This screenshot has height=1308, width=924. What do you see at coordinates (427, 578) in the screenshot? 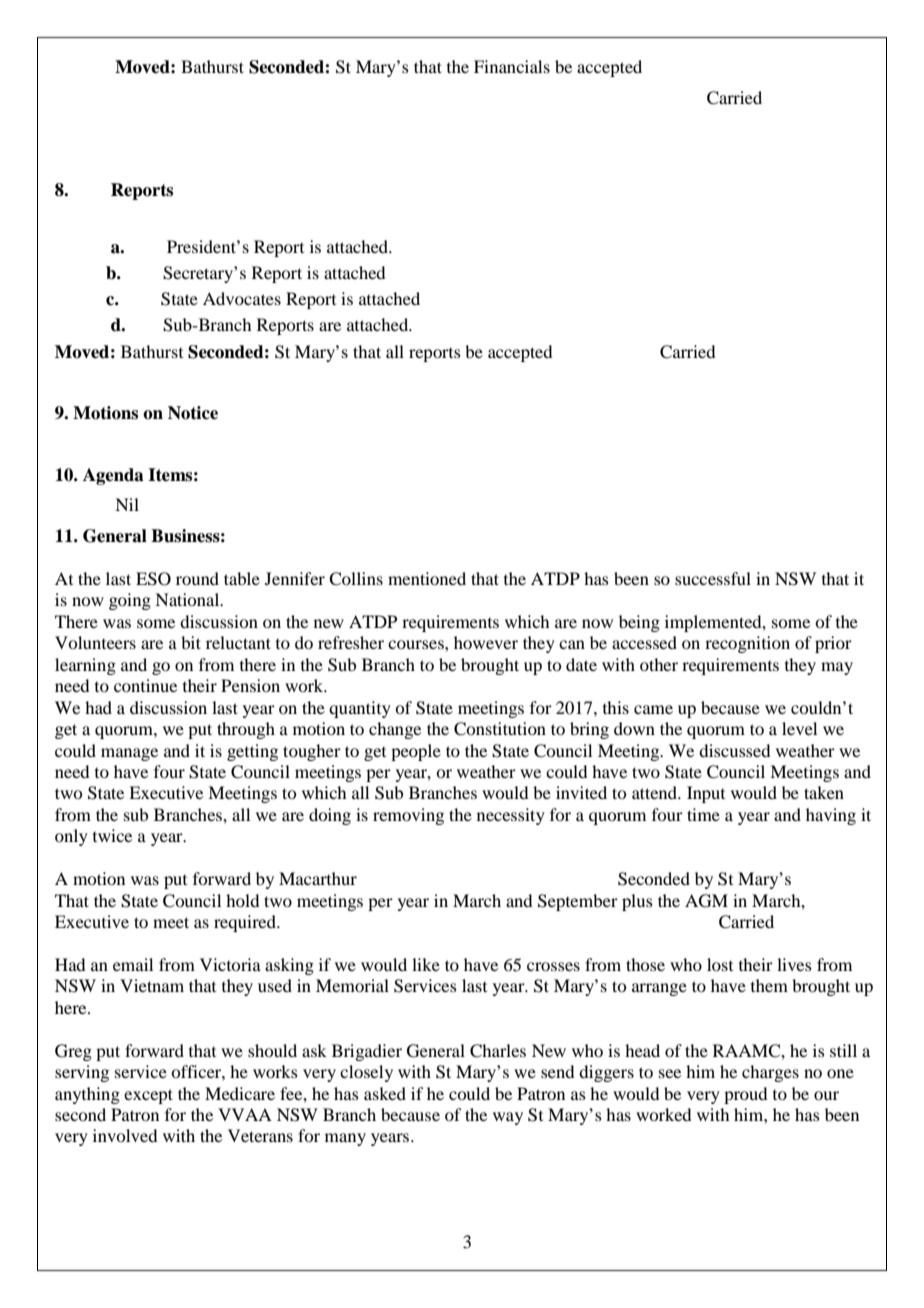
I see `mentioned` at bounding box center [427, 578].
